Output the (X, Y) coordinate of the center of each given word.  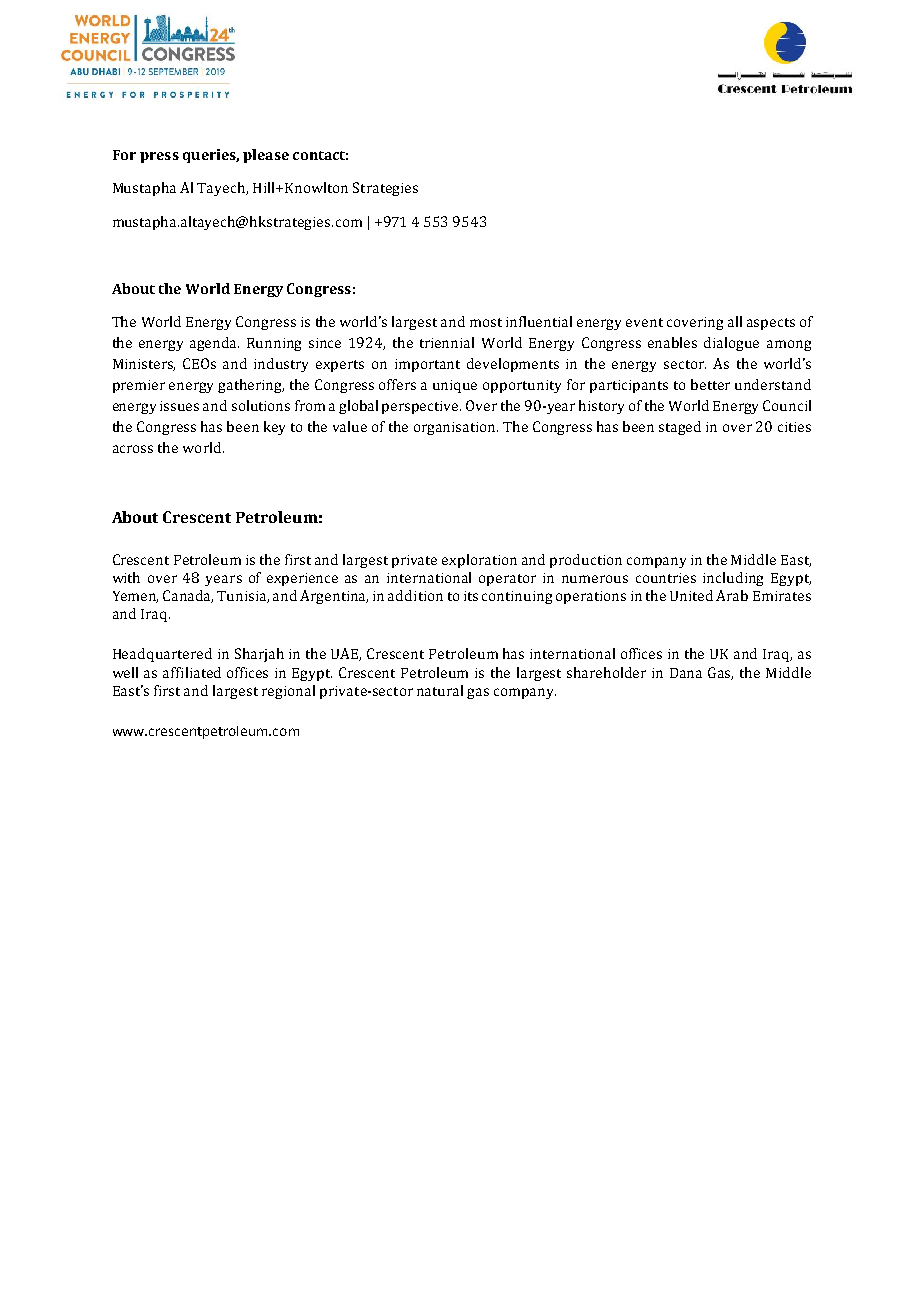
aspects (771, 324)
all (735, 321)
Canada (188, 596)
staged (680, 428)
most (486, 322)
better (710, 384)
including (733, 579)
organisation (456, 428)
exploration (479, 561)
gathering (251, 386)
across (133, 449)
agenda (214, 344)
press (159, 157)
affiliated (192, 672)
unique (455, 386)
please (266, 156)
